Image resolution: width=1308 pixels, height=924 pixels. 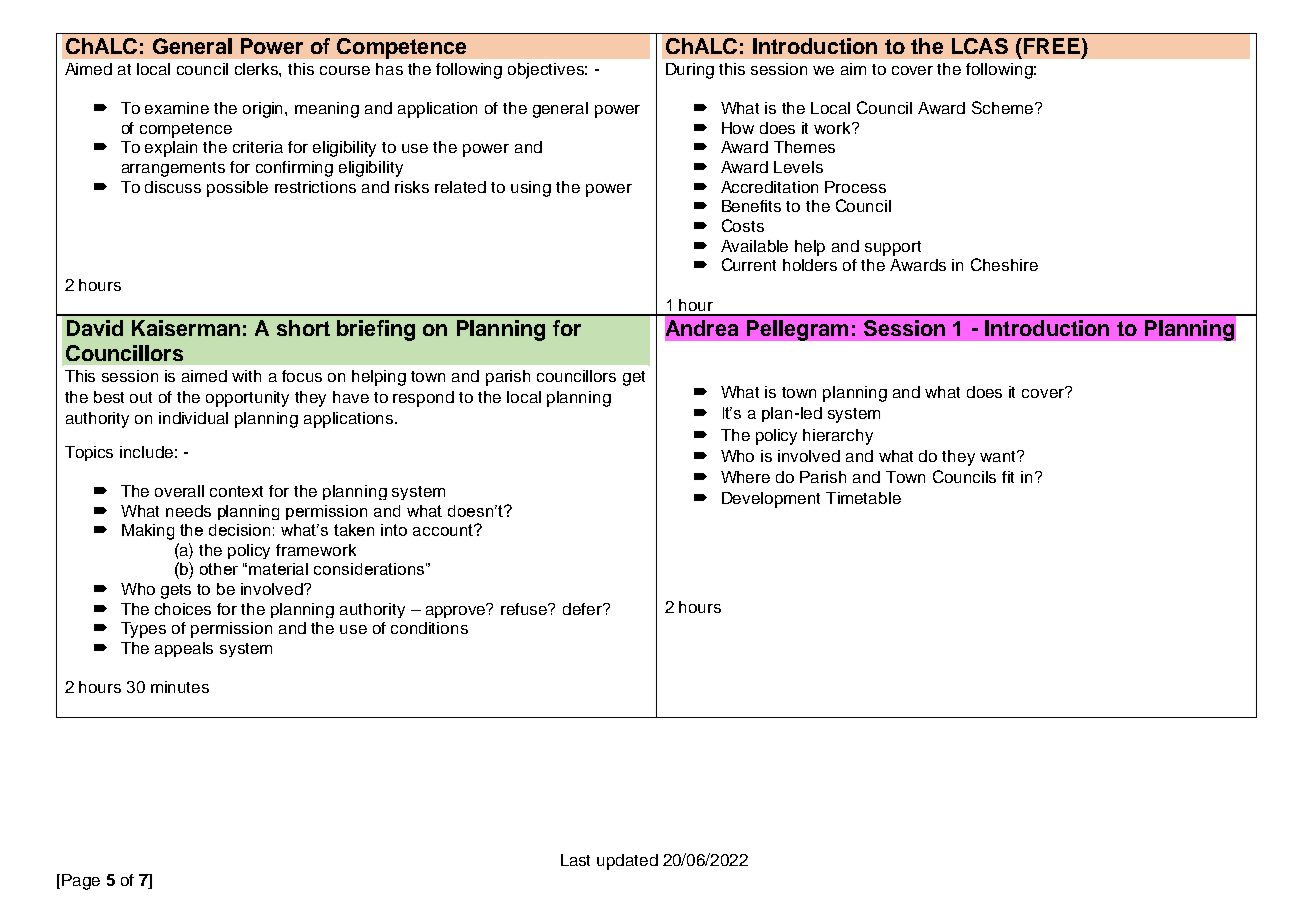 What do you see at coordinates (749, 264) in the document?
I see `Current` at bounding box center [749, 264].
